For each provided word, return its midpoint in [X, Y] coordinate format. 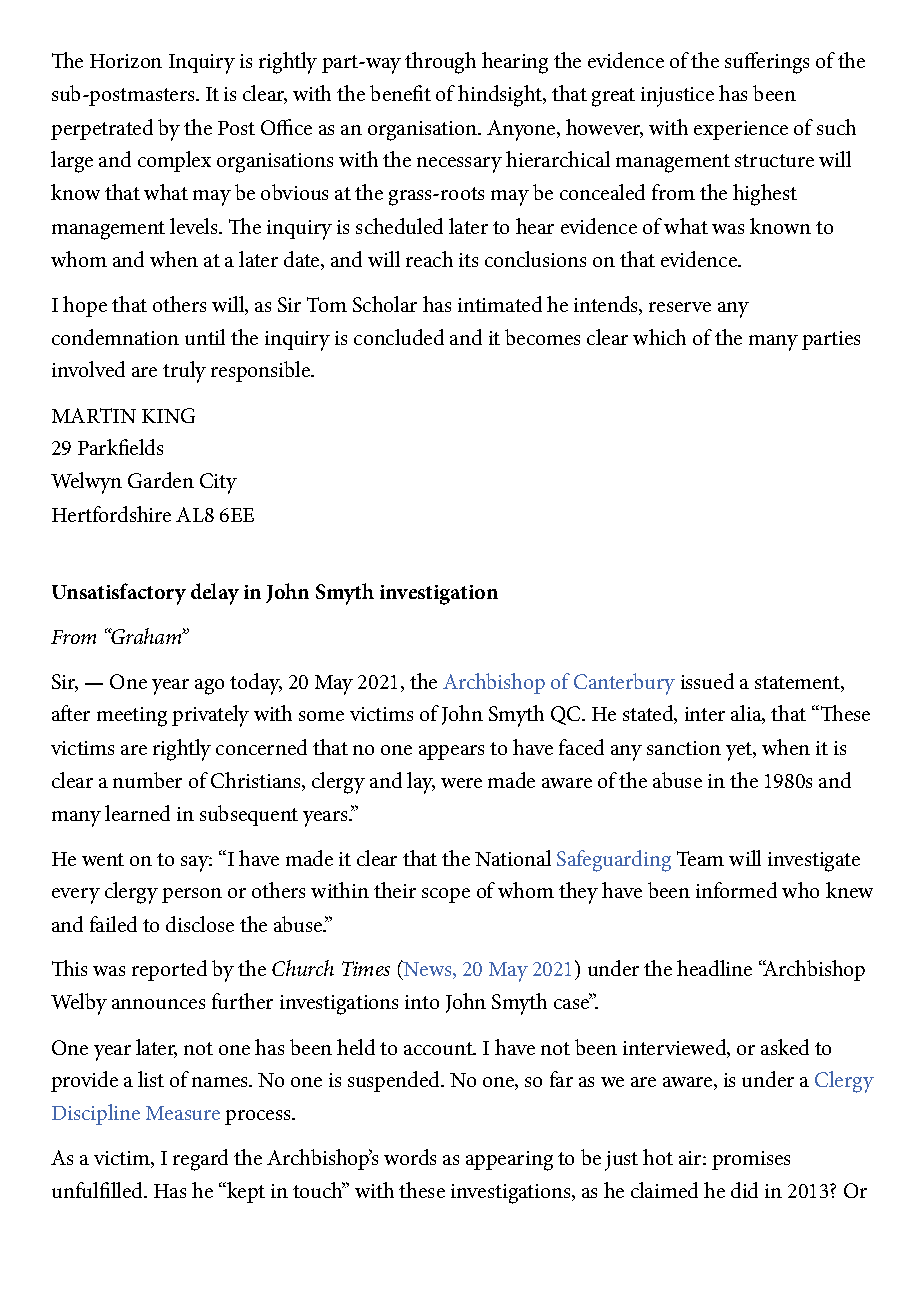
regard [200, 1160]
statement [798, 682]
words [410, 1157]
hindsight [501, 96]
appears [451, 752]
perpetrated [102, 129]
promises [751, 1160]
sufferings [767, 63]
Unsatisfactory [119, 594]
